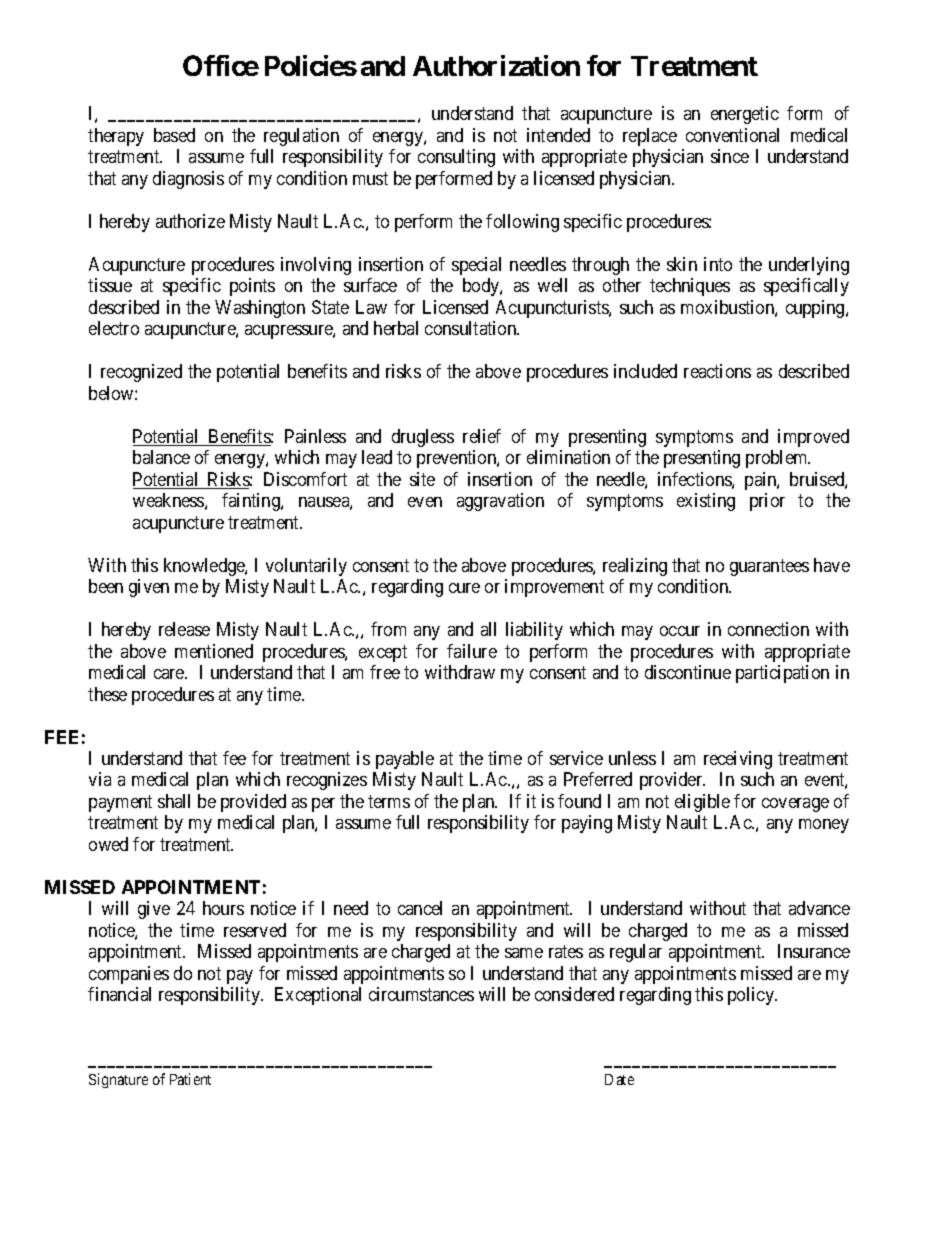 This document has width=952, height=1233. Describe the element at coordinates (496, 65) in the document. I see `Authorization` at that location.
